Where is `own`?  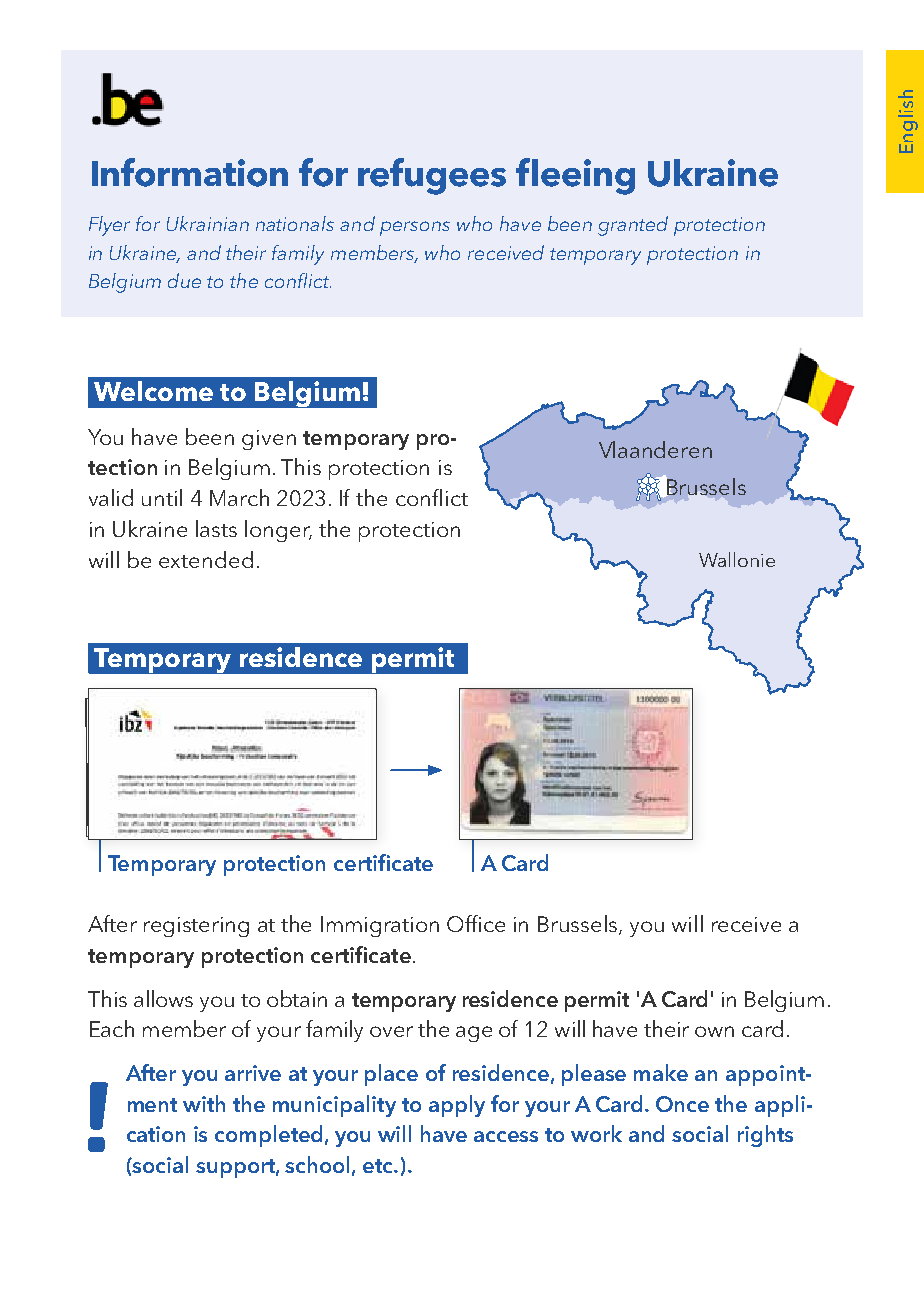
own is located at coordinates (714, 1031).
